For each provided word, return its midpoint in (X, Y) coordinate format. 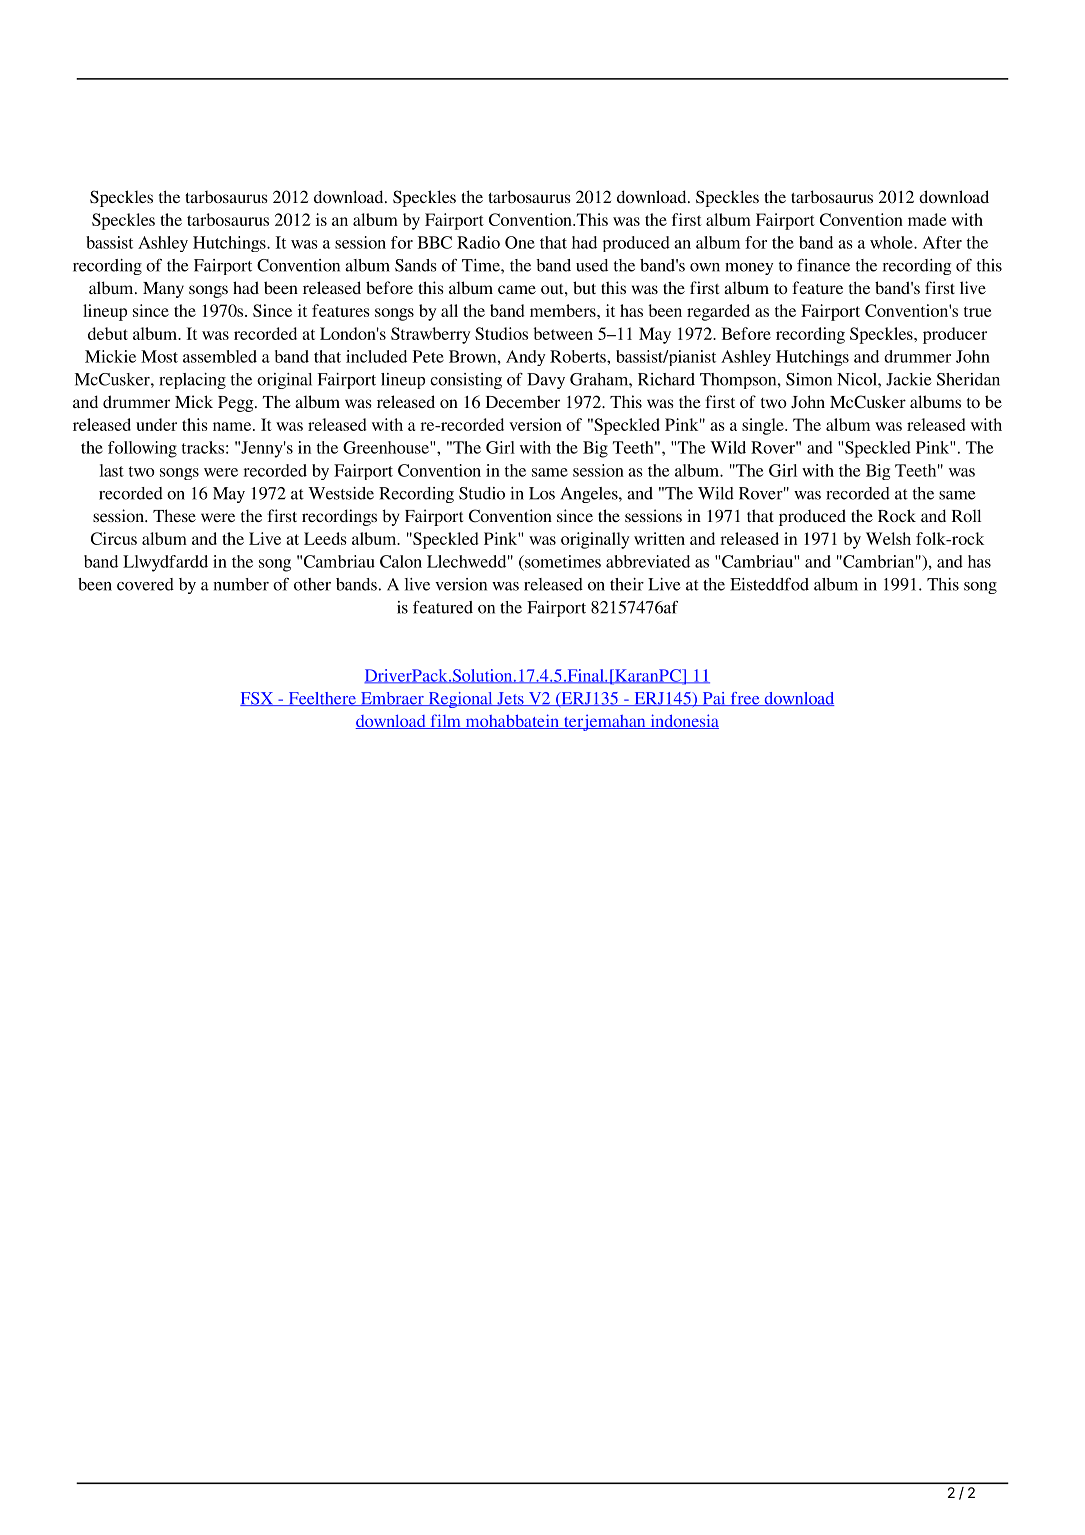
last (112, 470)
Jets (510, 699)
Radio (478, 242)
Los (542, 493)
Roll (966, 515)
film (445, 721)
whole (892, 242)
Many (163, 290)
